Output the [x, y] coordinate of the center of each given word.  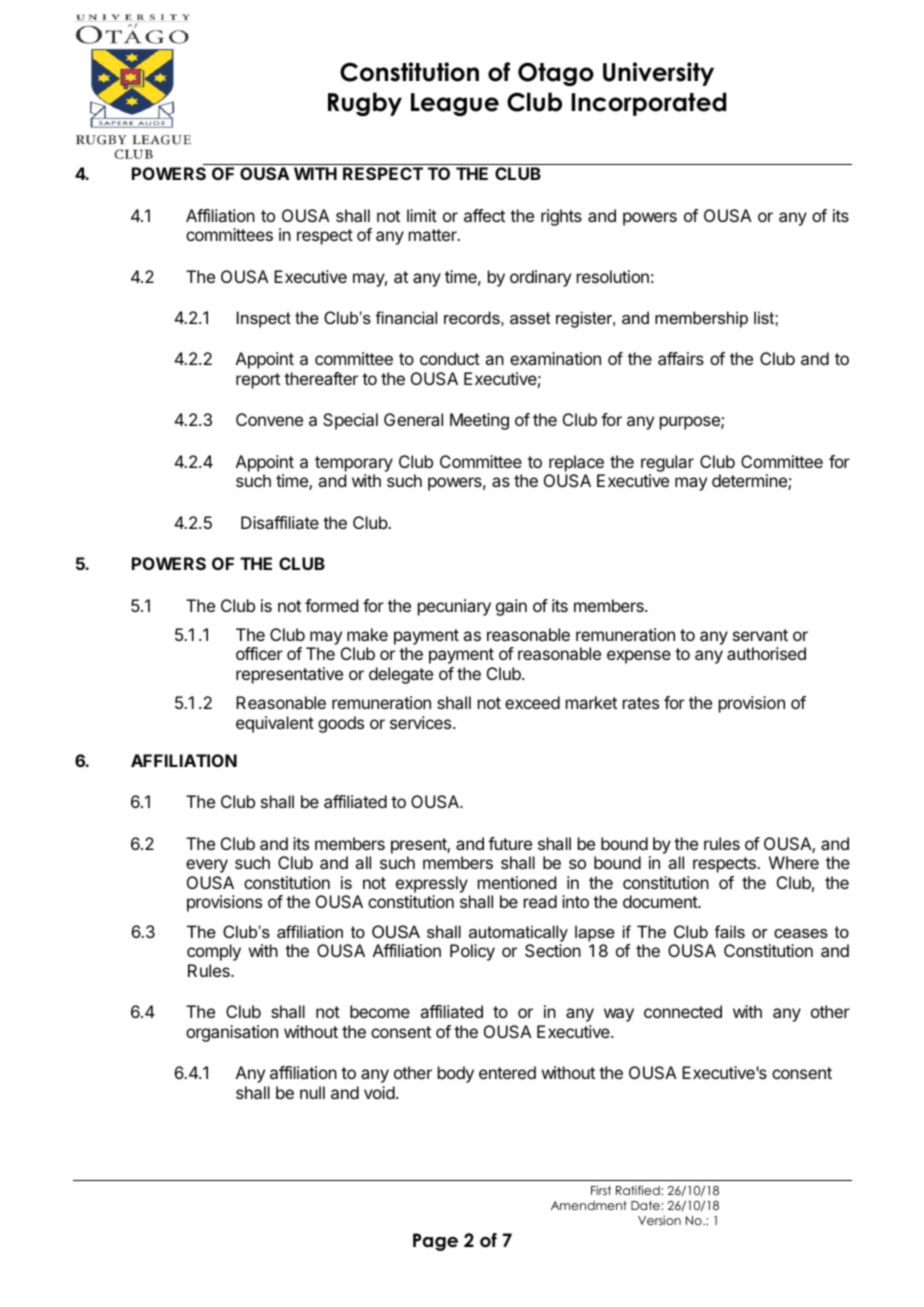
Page [435, 1242]
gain [511, 607]
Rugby [365, 104]
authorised [766, 653]
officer [259, 653]
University [658, 74]
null [312, 1092]
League [455, 104]
